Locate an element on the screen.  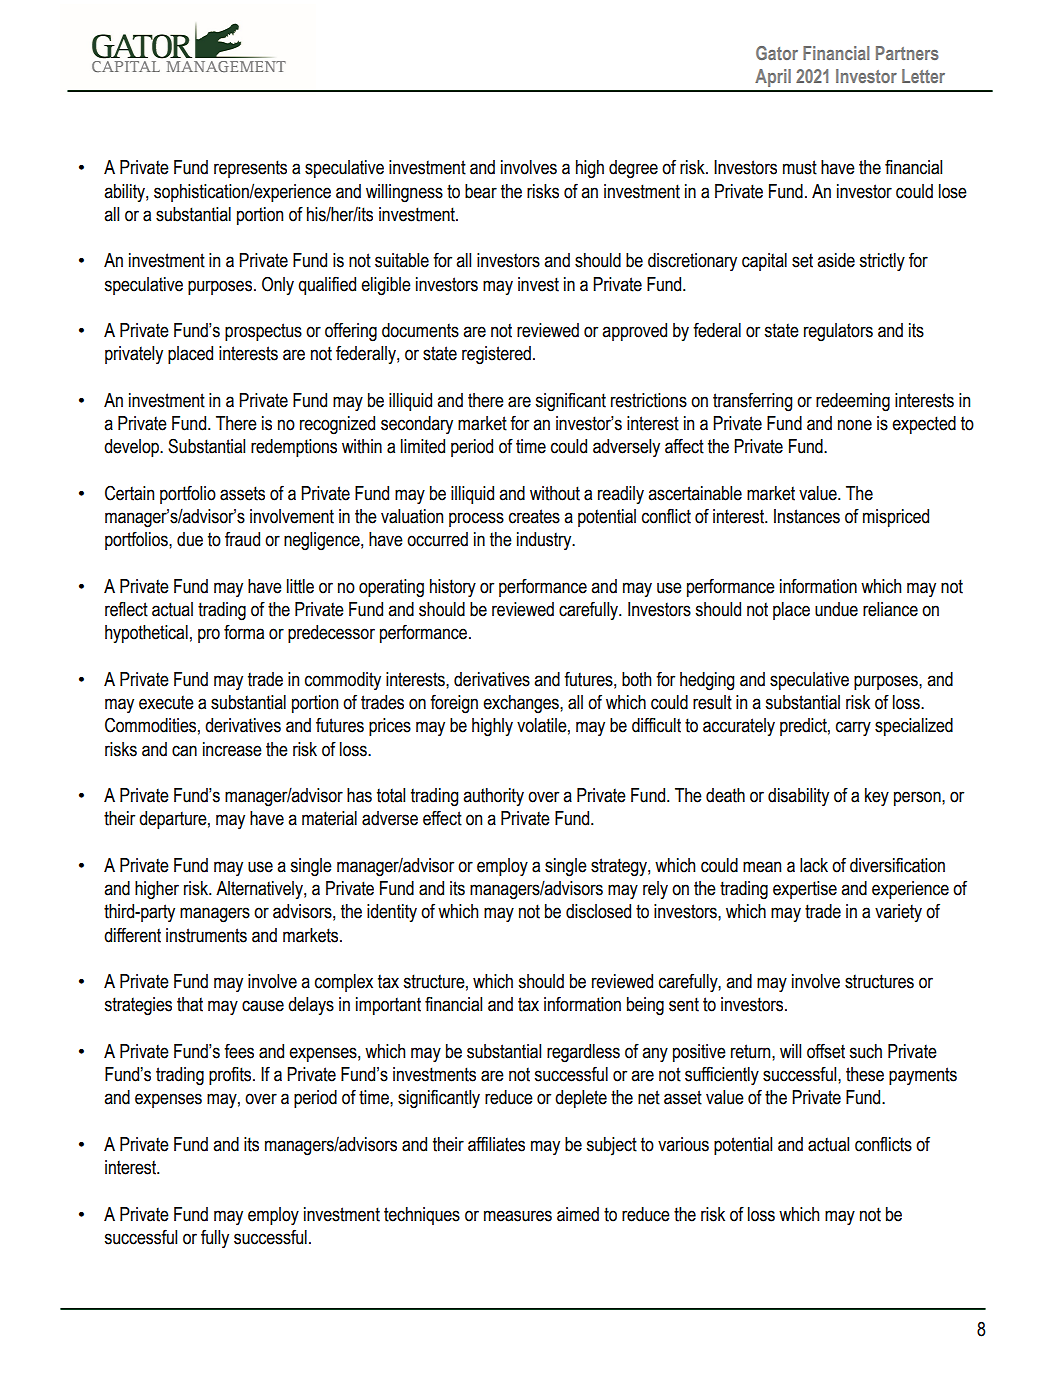
undue is located at coordinates (836, 609).
